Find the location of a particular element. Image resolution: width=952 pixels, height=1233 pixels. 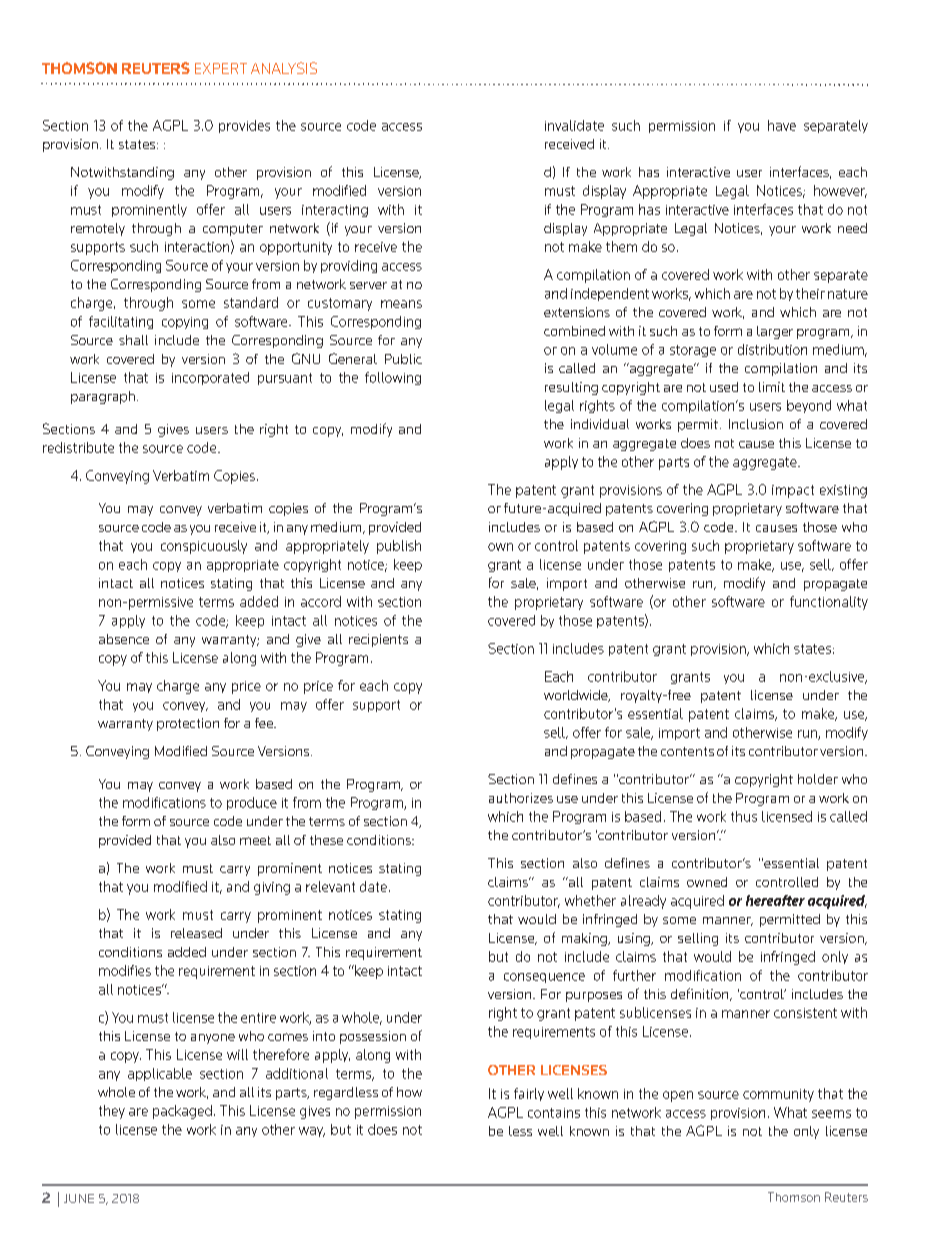

ANALYSIS is located at coordinates (284, 68).
